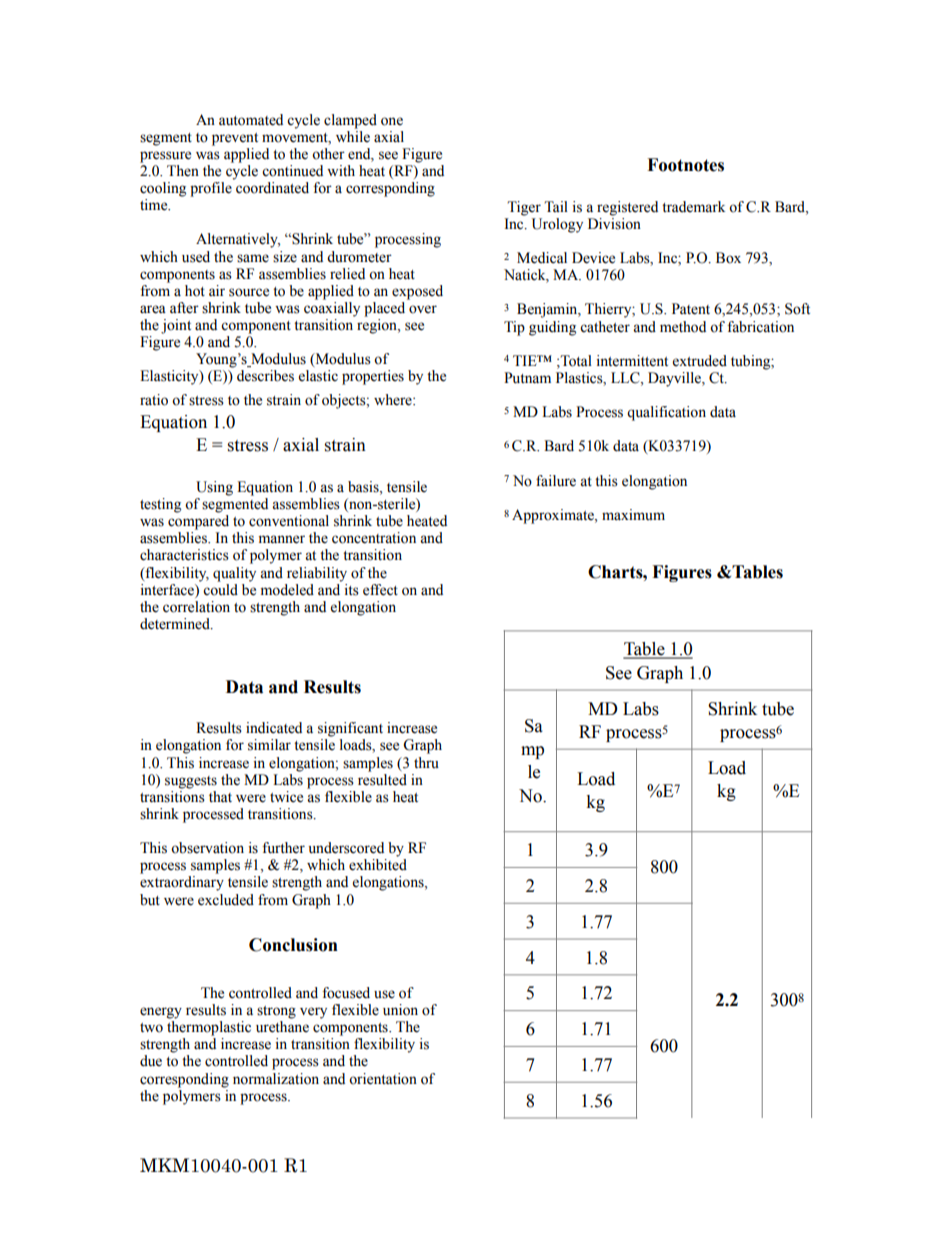 The image size is (952, 1233). What do you see at coordinates (235, 139) in the image?
I see `prevent` at bounding box center [235, 139].
